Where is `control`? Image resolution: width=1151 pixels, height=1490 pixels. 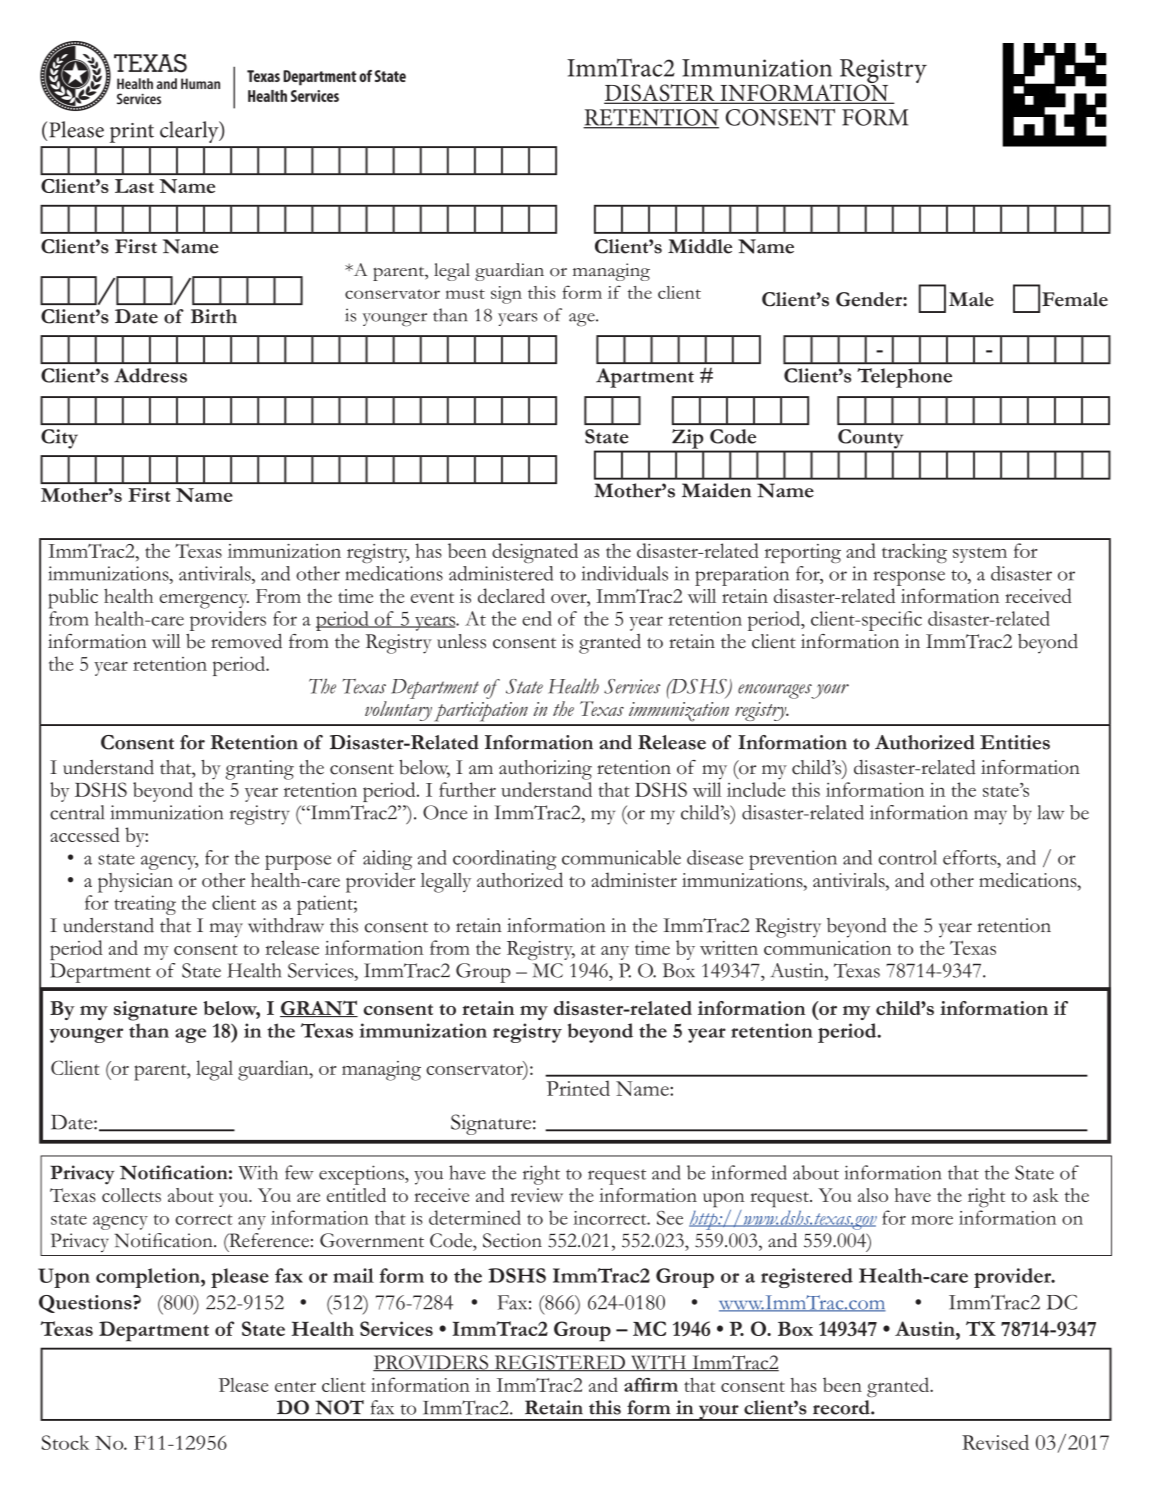 control is located at coordinates (908, 857).
